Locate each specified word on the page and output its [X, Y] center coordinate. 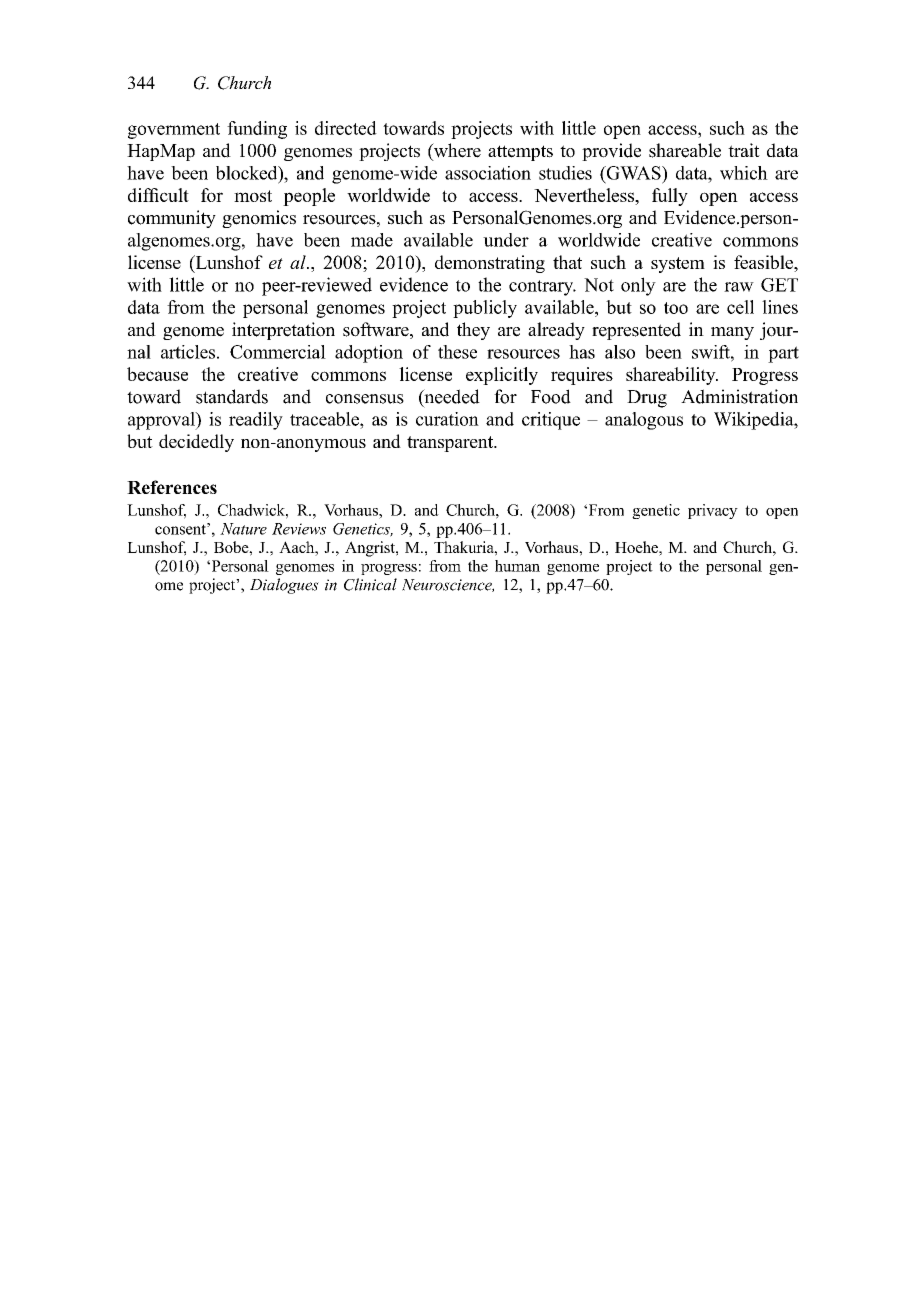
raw [739, 287]
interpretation [283, 331]
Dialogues [284, 586]
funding [257, 130]
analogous [644, 421]
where [456, 151]
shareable [685, 150]
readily [256, 421]
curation [447, 419]
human [517, 566]
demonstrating [490, 264]
